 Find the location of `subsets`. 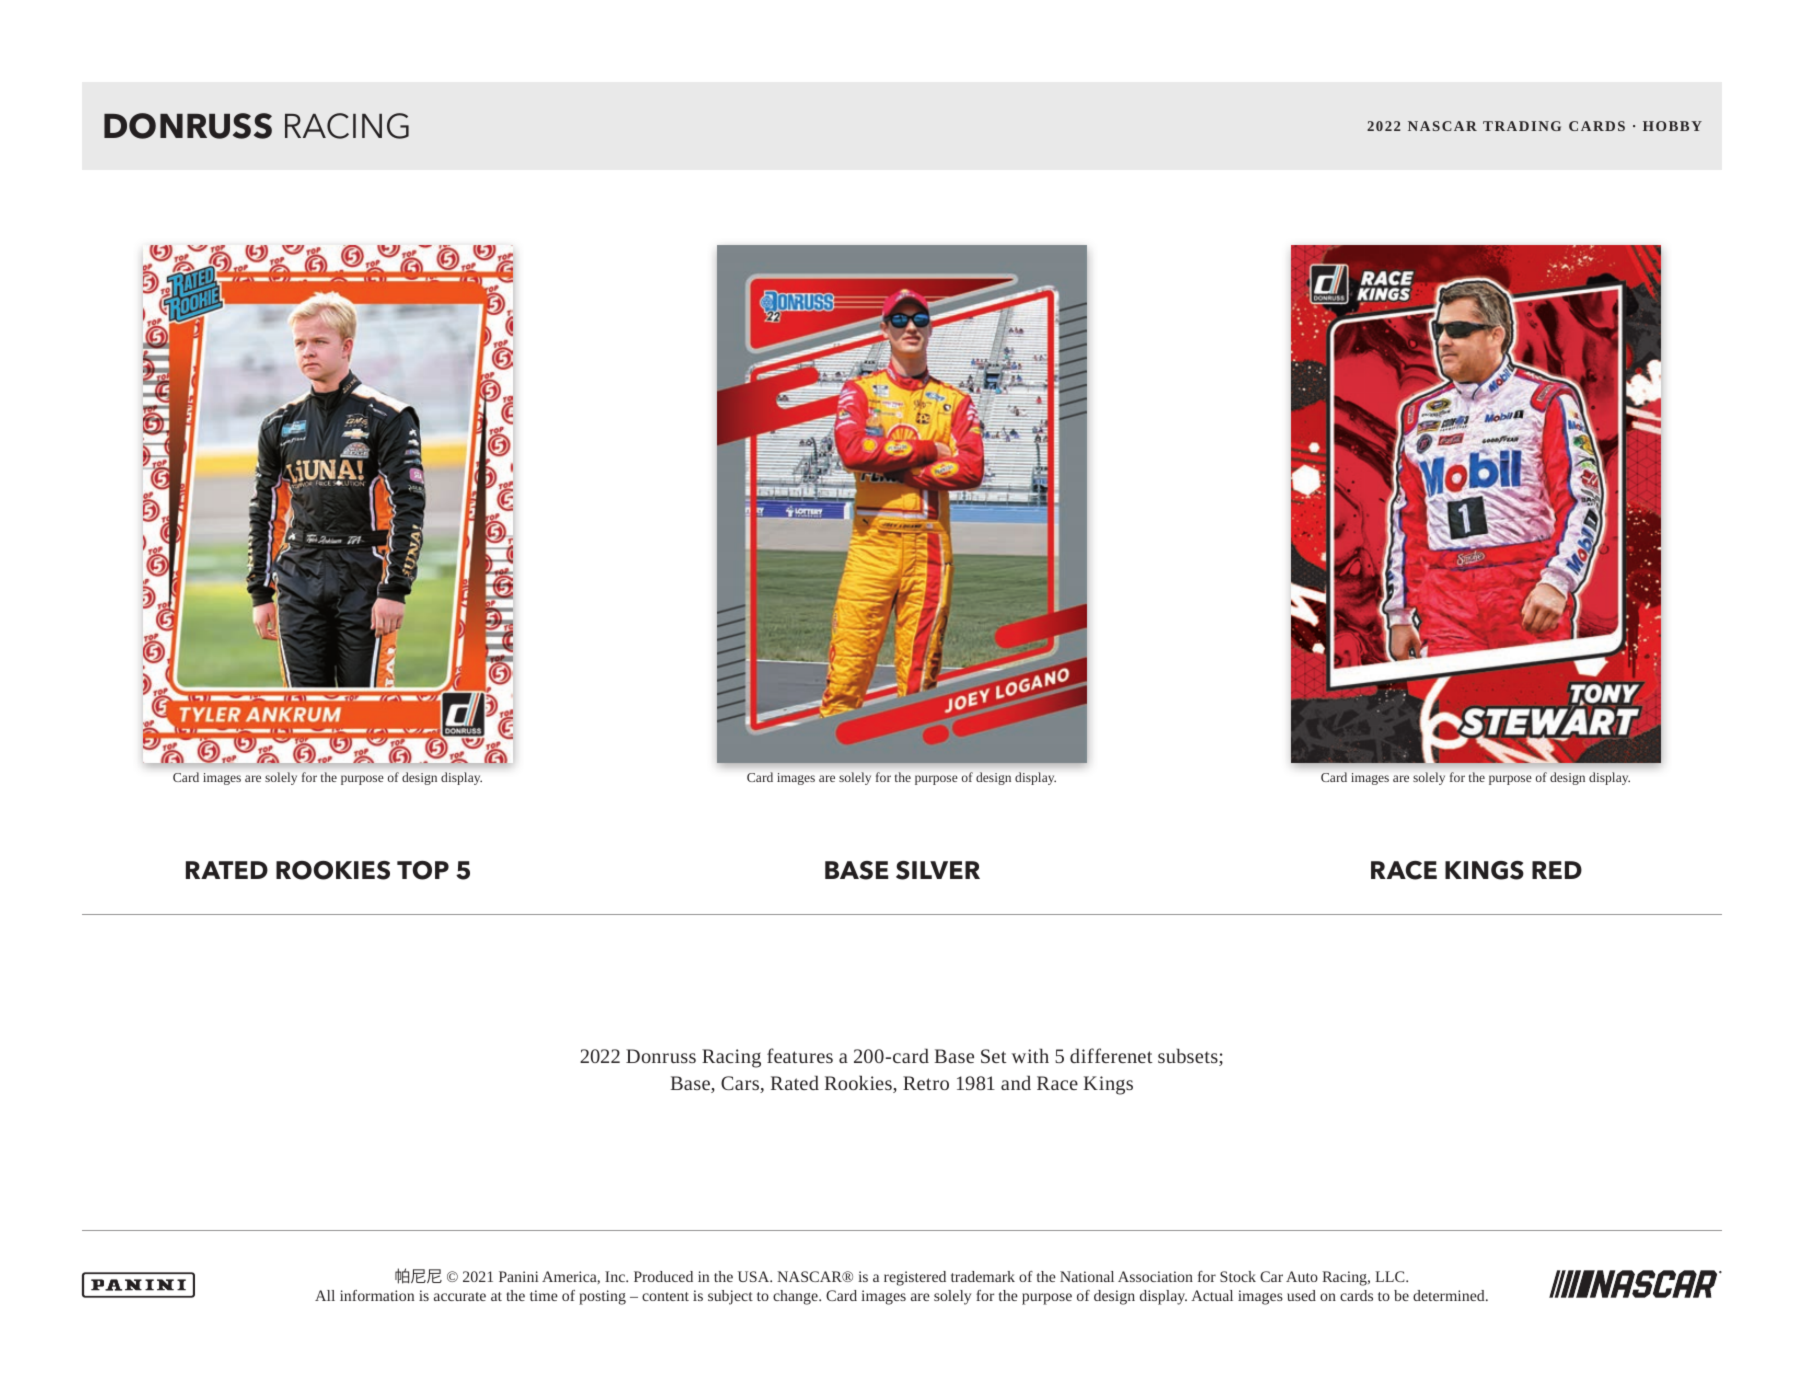

subsets is located at coordinates (1189, 1057).
